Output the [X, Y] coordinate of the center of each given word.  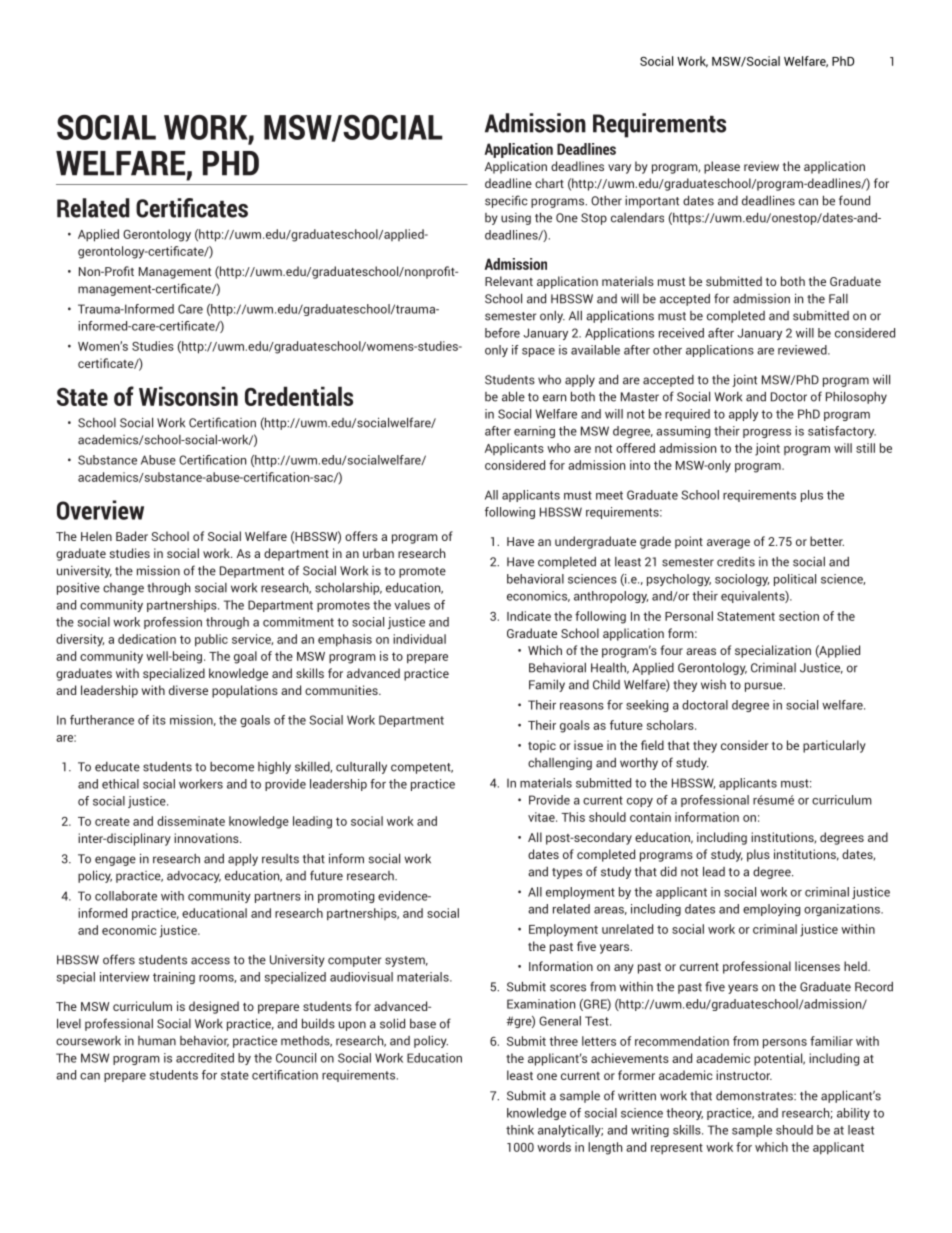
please [722, 167]
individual [419, 639]
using [516, 219]
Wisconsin [188, 396]
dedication [147, 639]
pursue [765, 687]
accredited [205, 1058]
